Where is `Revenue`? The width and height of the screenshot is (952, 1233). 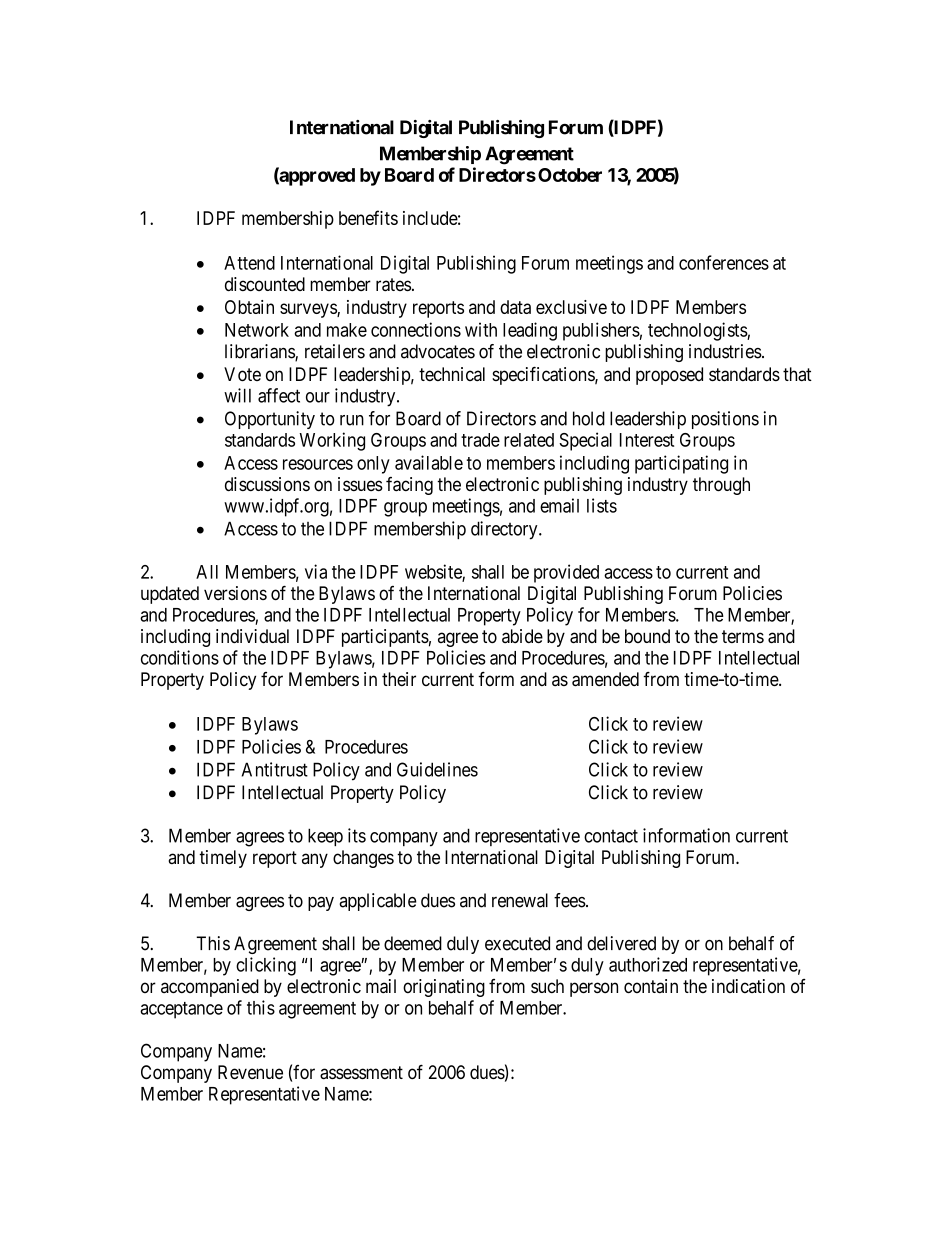 Revenue is located at coordinates (250, 1072).
